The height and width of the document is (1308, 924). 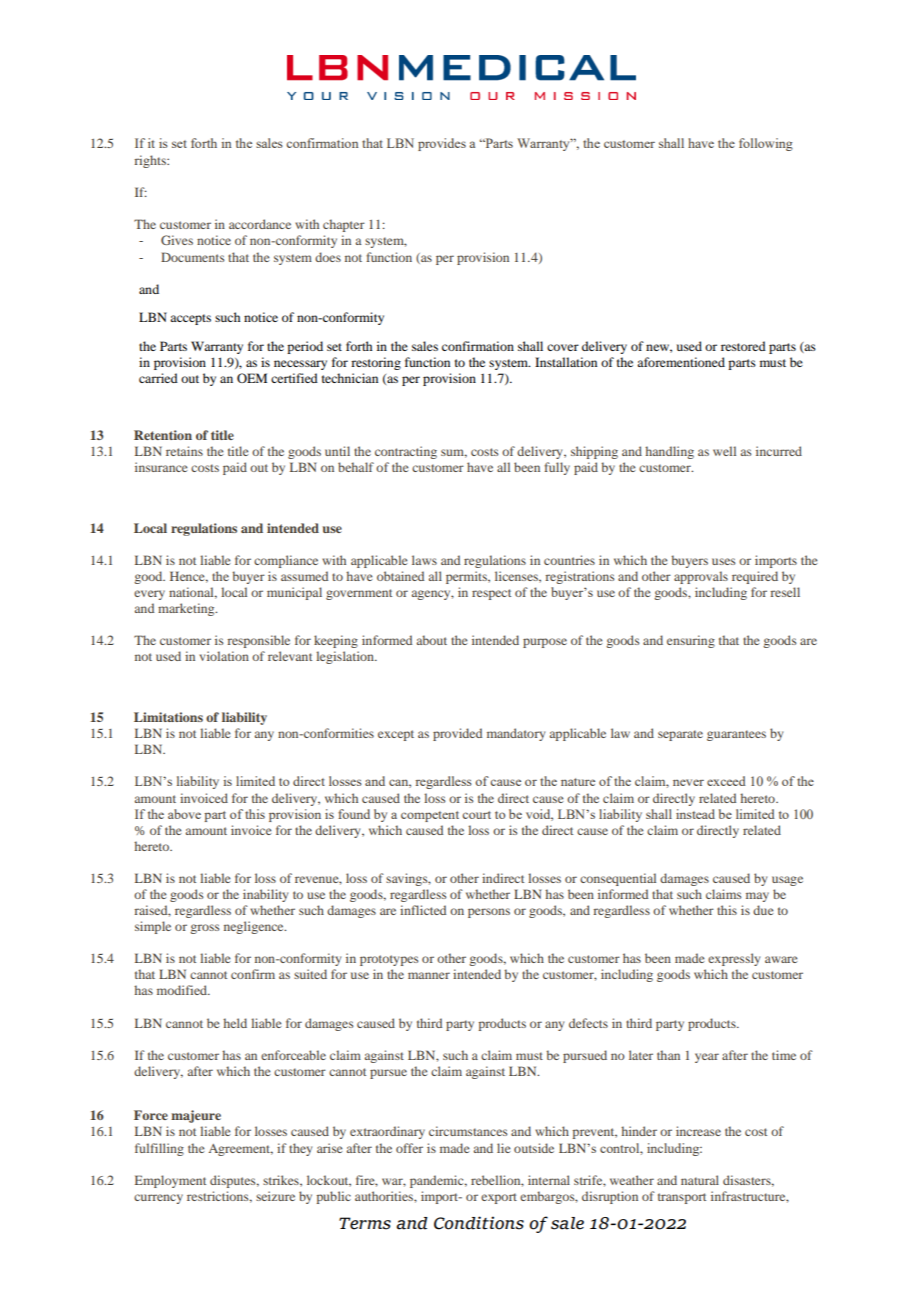 What do you see at coordinates (442, 144) in the document?
I see `provides` at bounding box center [442, 144].
